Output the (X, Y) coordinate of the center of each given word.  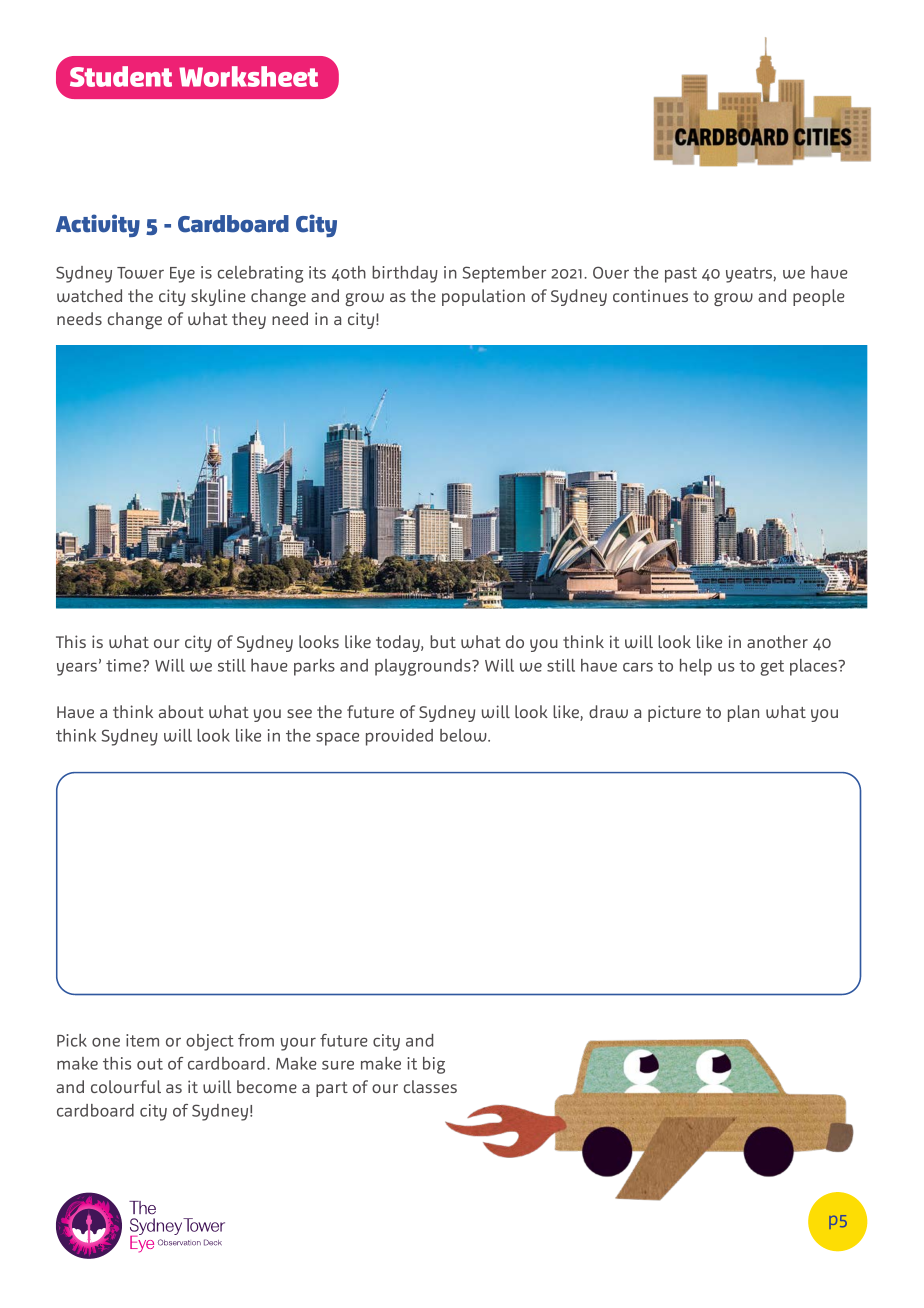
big (434, 1065)
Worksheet (248, 76)
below (464, 735)
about (181, 711)
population (483, 297)
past (681, 275)
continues (650, 295)
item (142, 1040)
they (249, 320)
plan (743, 713)
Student (121, 76)
